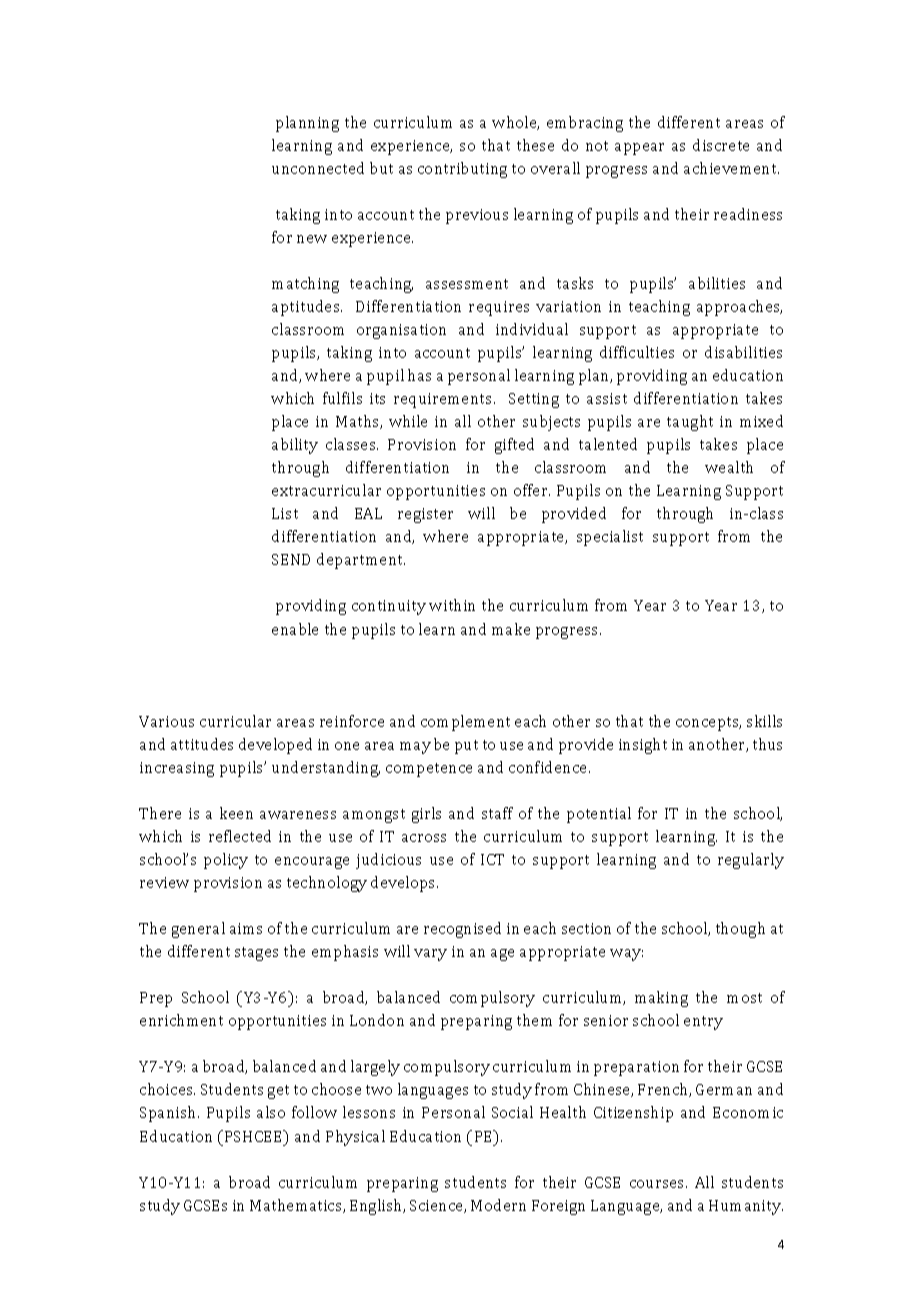 Image resolution: width=924 pixels, height=1308 pixels. Describe the element at coordinates (271, 1112) in the screenshot. I see `also` at that location.
